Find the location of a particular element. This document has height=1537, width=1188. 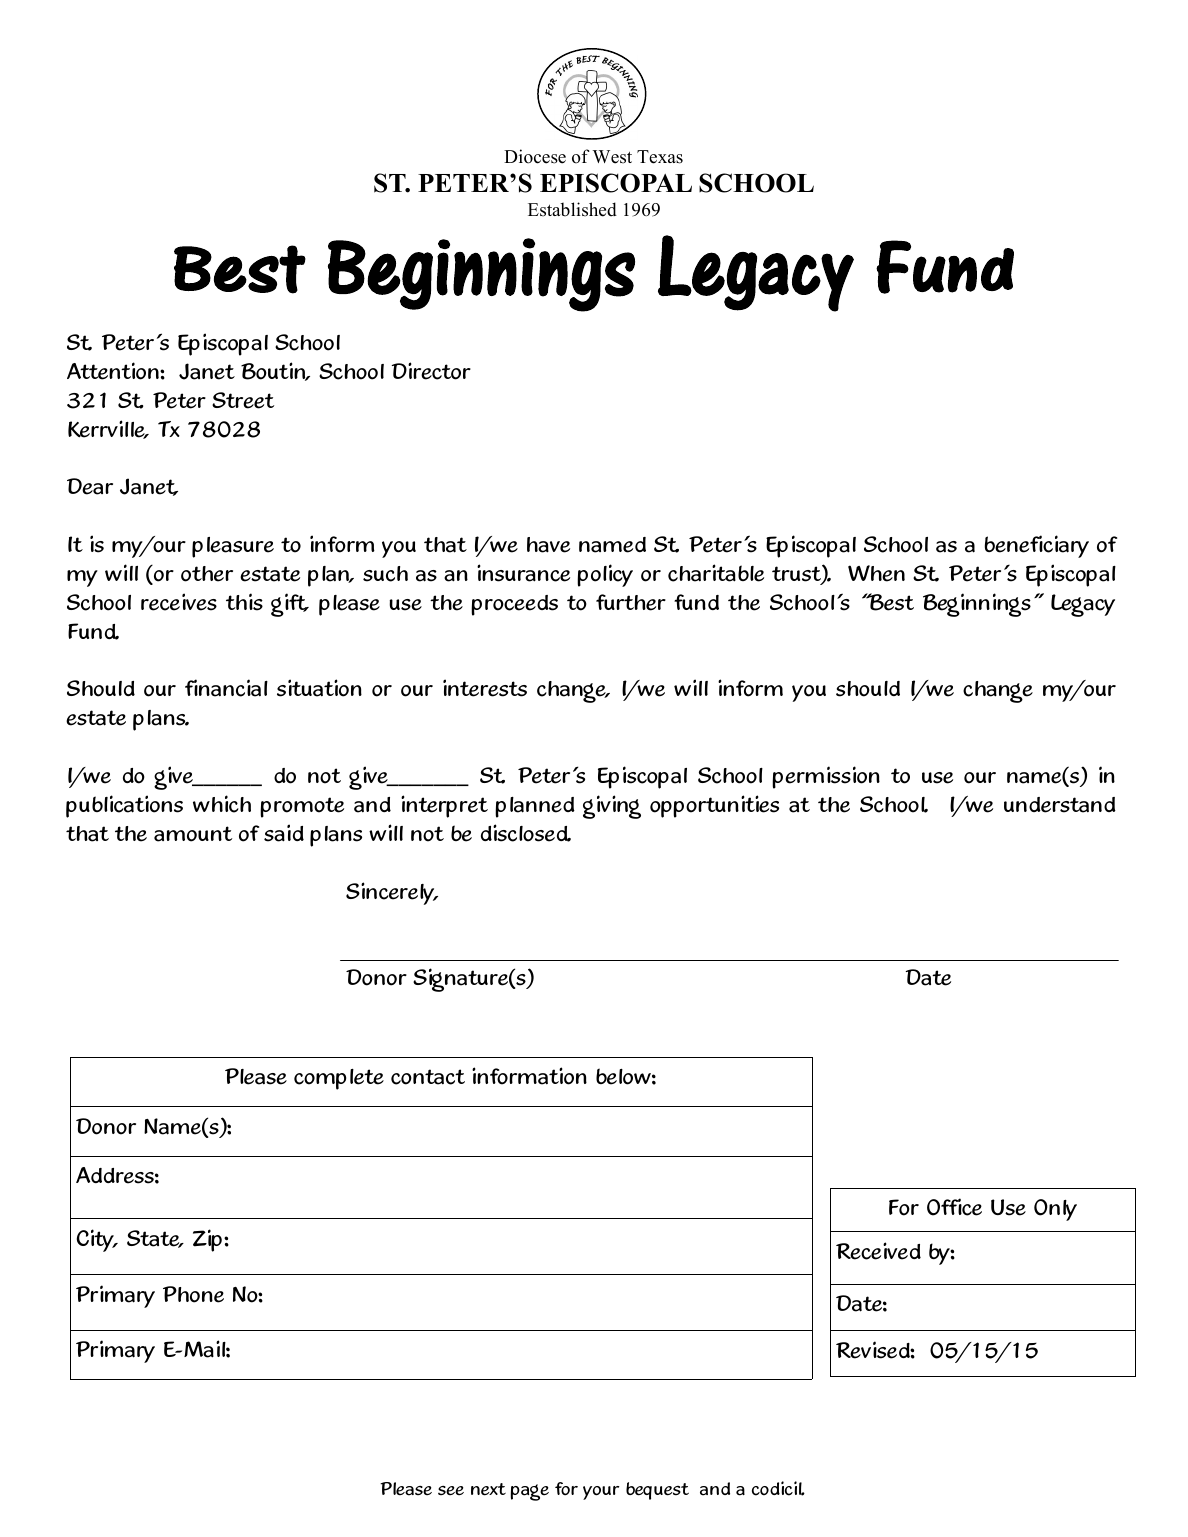

Phone is located at coordinates (193, 1294).
